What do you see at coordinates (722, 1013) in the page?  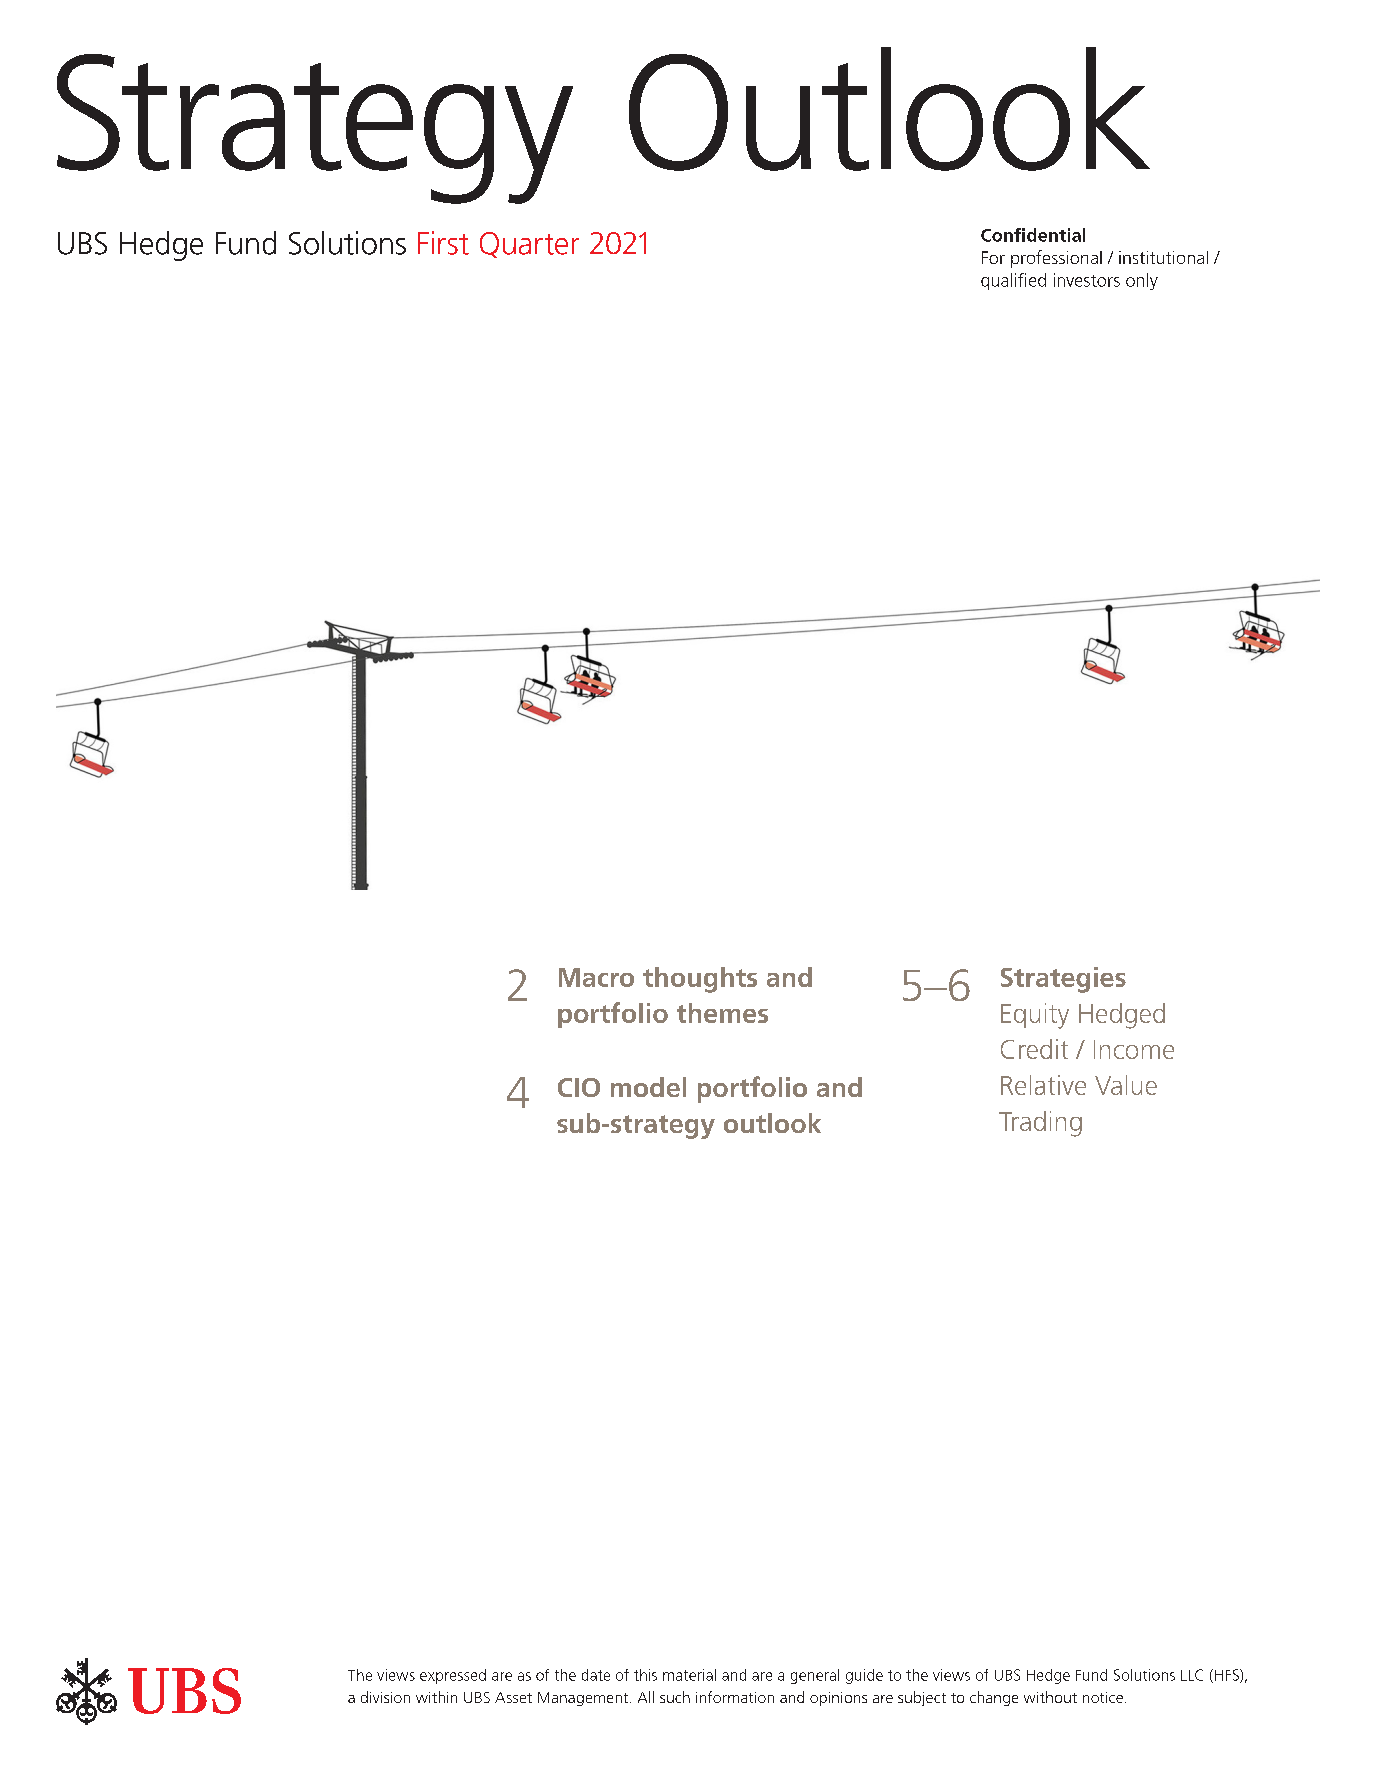 I see `themes` at bounding box center [722, 1013].
